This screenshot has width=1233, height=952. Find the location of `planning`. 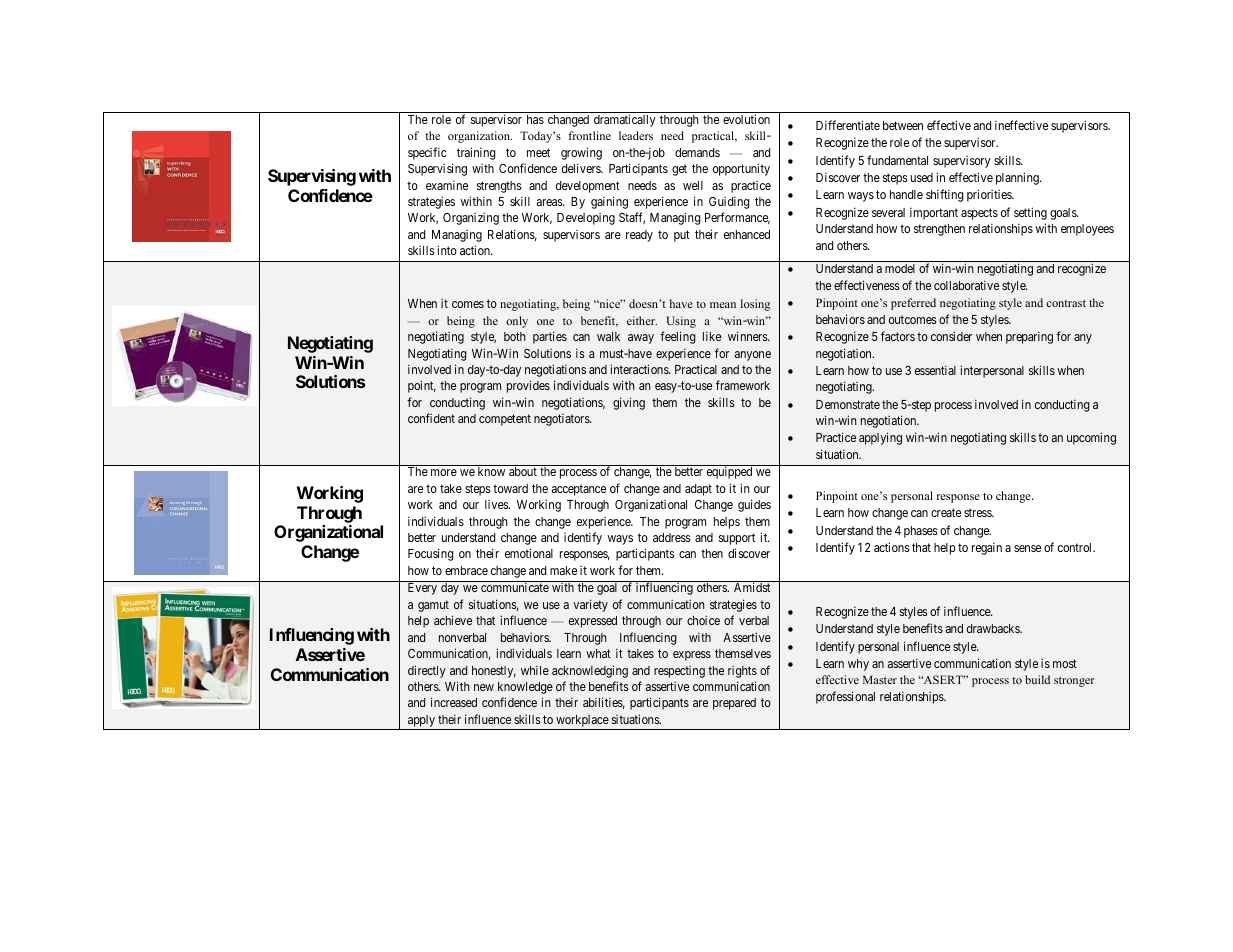

planning is located at coordinates (1018, 178).
